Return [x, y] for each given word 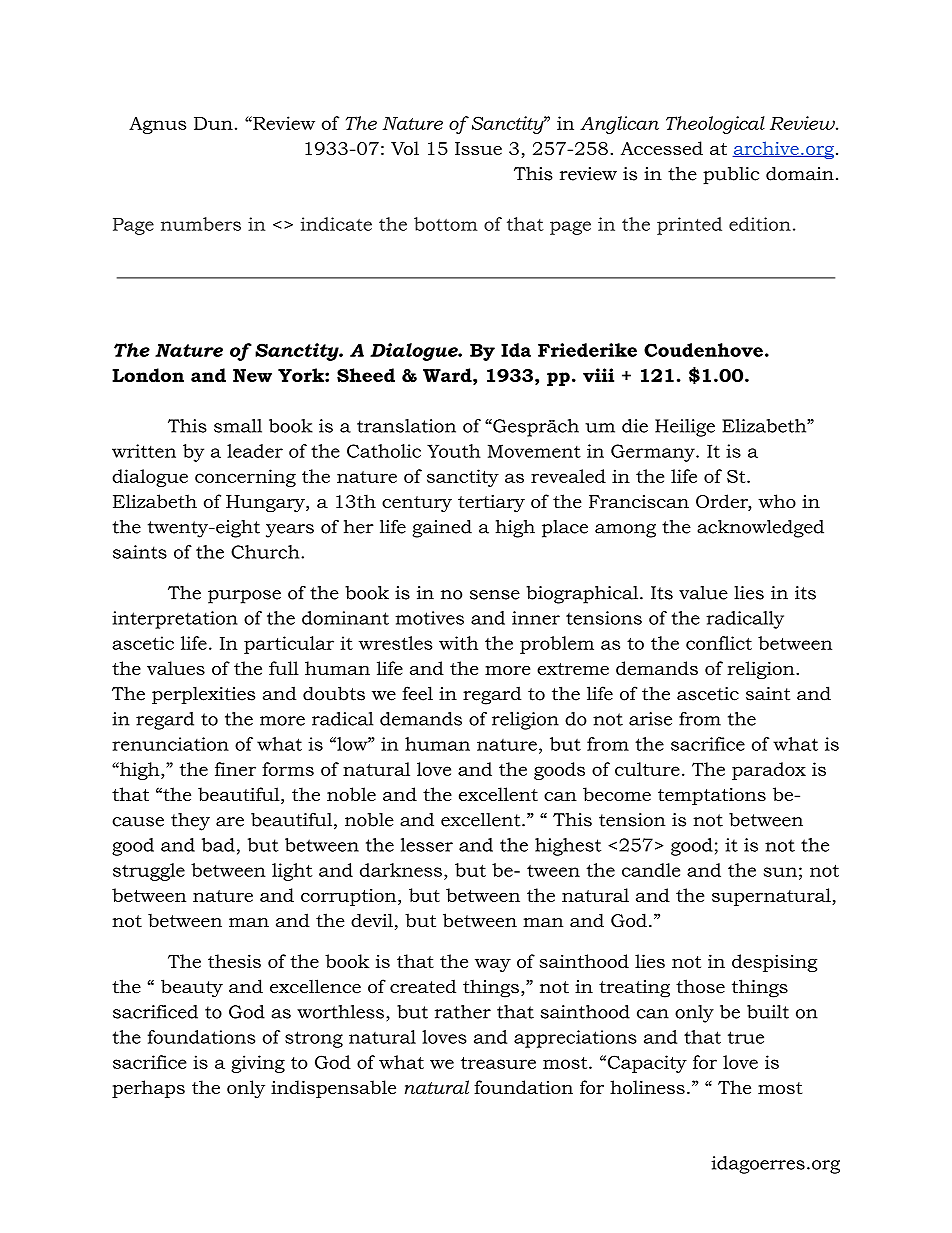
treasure [498, 1063]
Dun [213, 123]
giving [258, 1064]
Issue [478, 148]
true [746, 1037]
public [731, 175]
